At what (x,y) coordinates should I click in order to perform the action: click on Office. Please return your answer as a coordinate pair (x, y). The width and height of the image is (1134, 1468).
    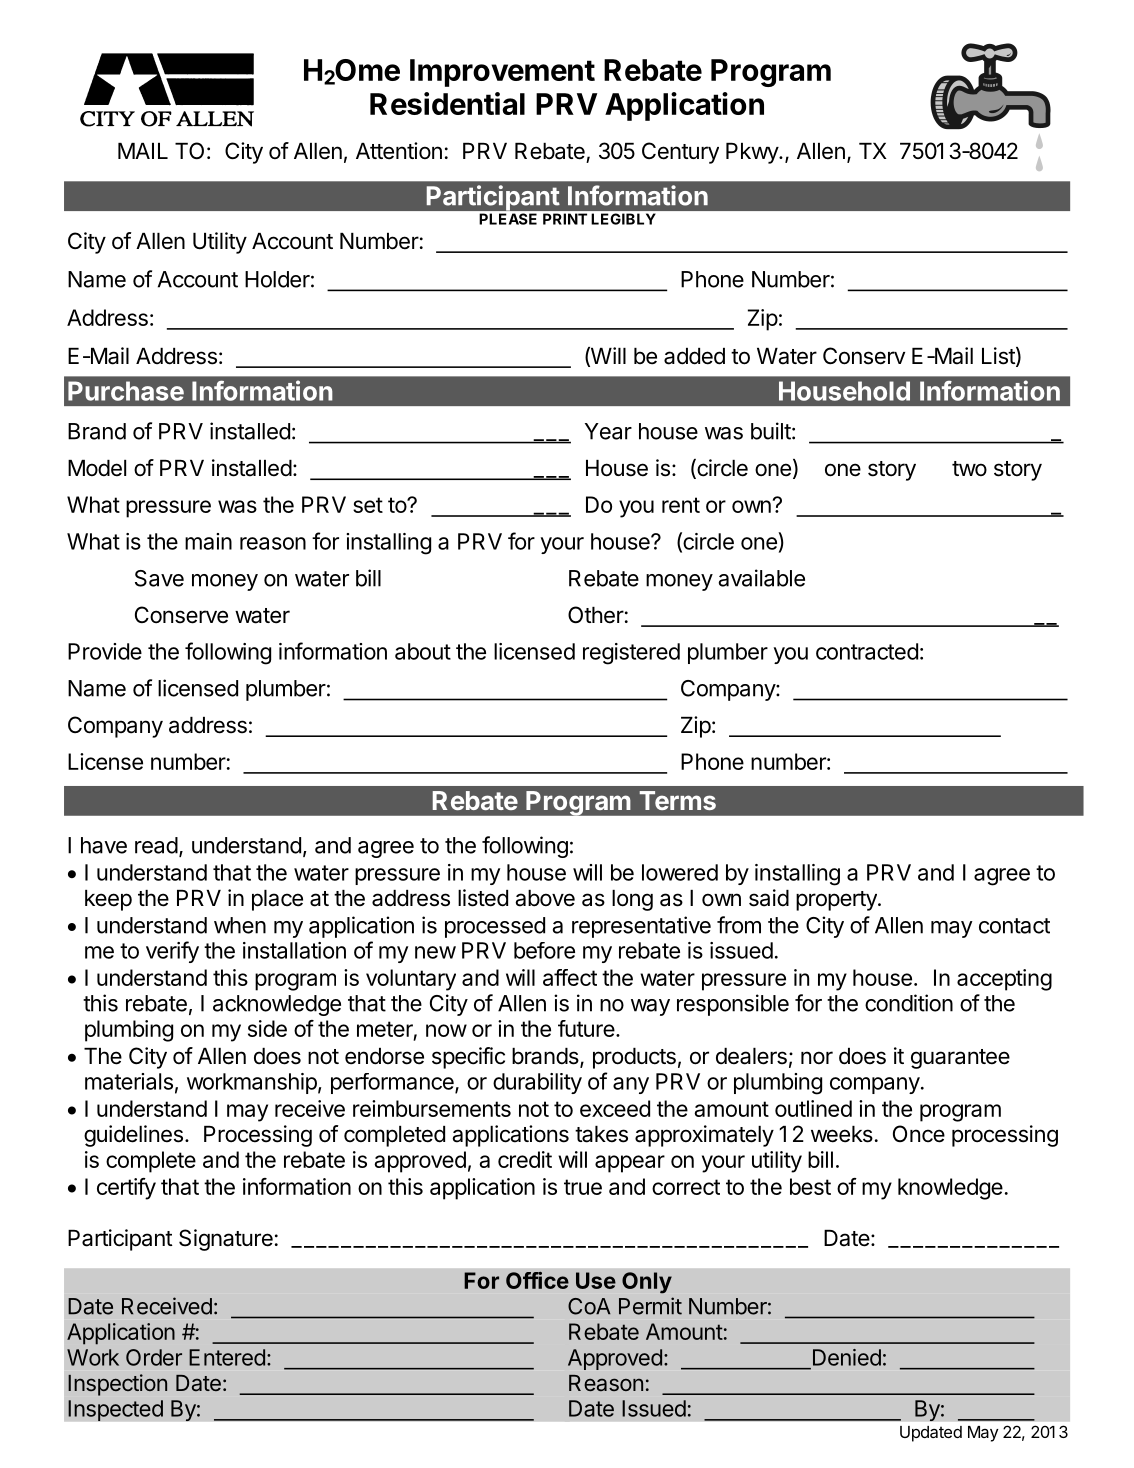
    Looking at the image, I should click on (537, 1280).
